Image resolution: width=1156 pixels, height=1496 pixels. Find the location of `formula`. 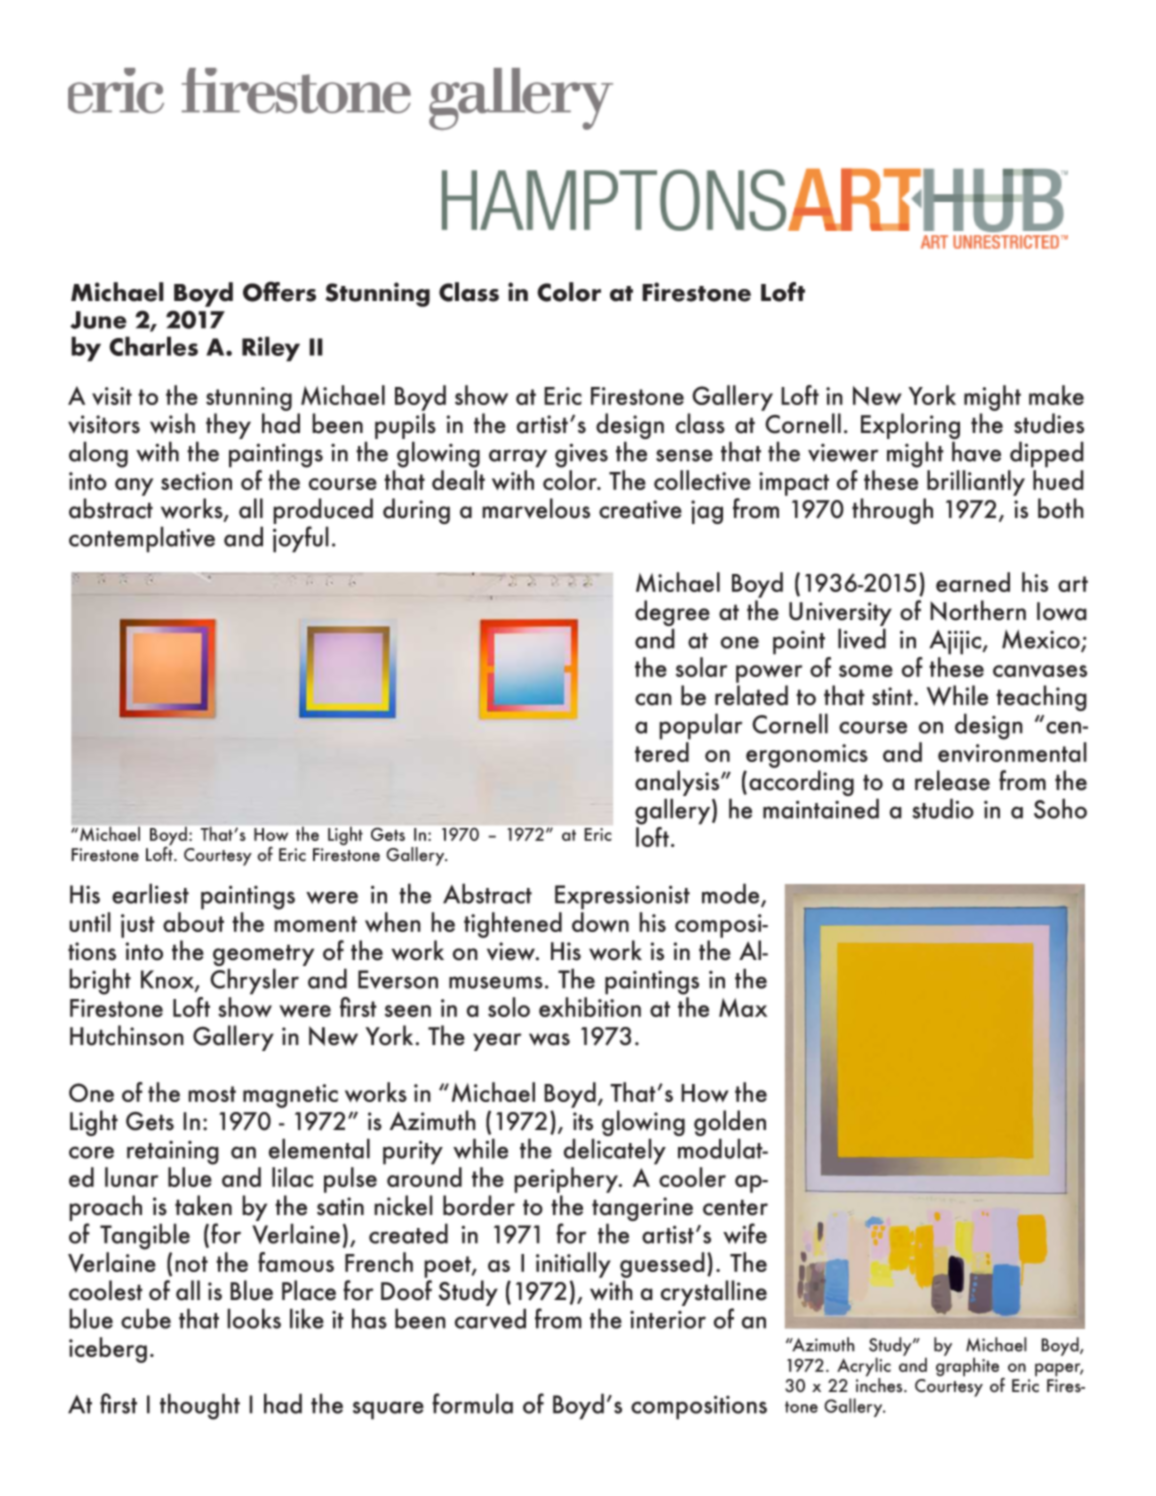

formula is located at coordinates (472, 1403).
